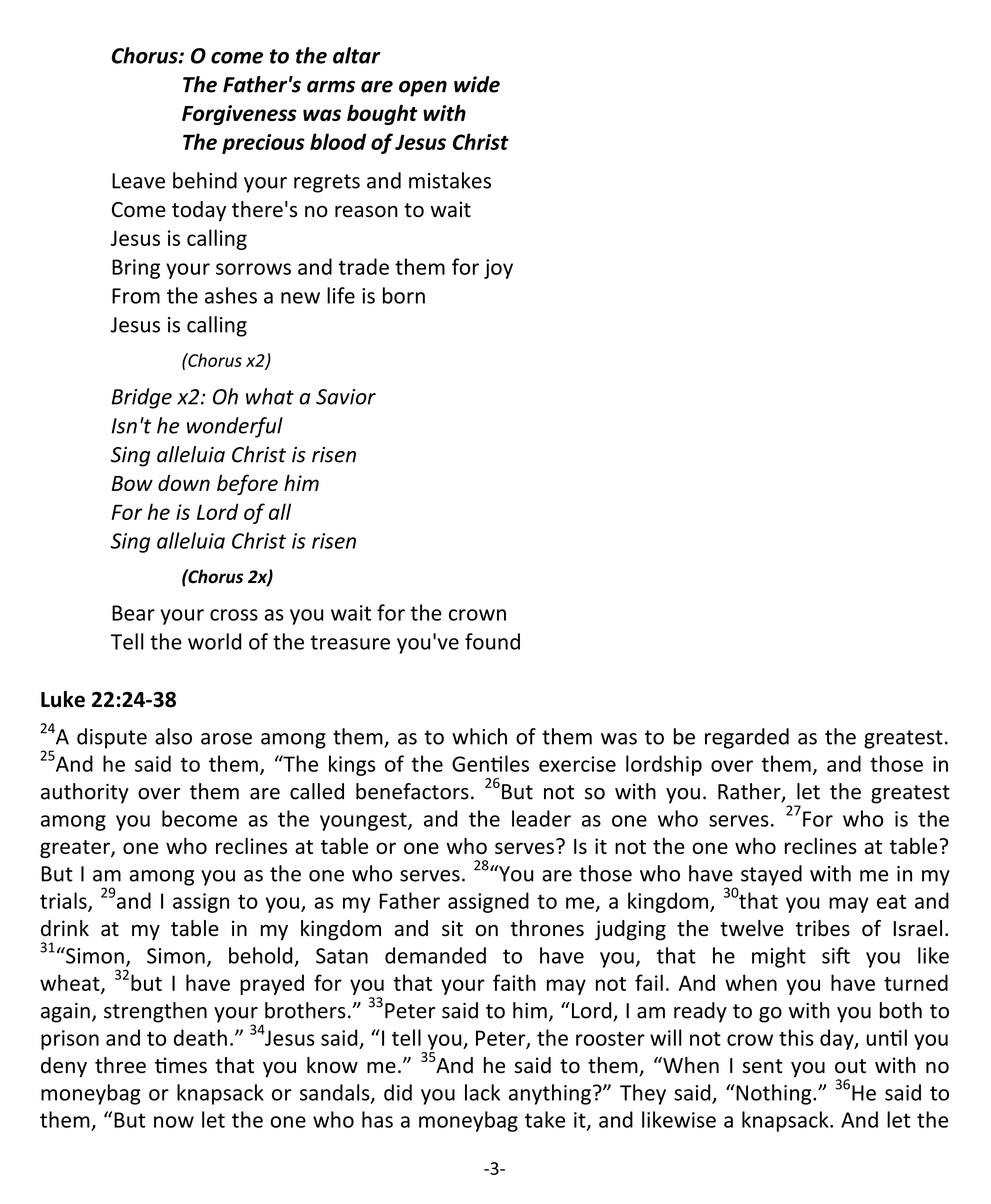 This screenshot has height=1204, width=991. Describe the element at coordinates (181, 1065) in the screenshot. I see `times` at that location.
